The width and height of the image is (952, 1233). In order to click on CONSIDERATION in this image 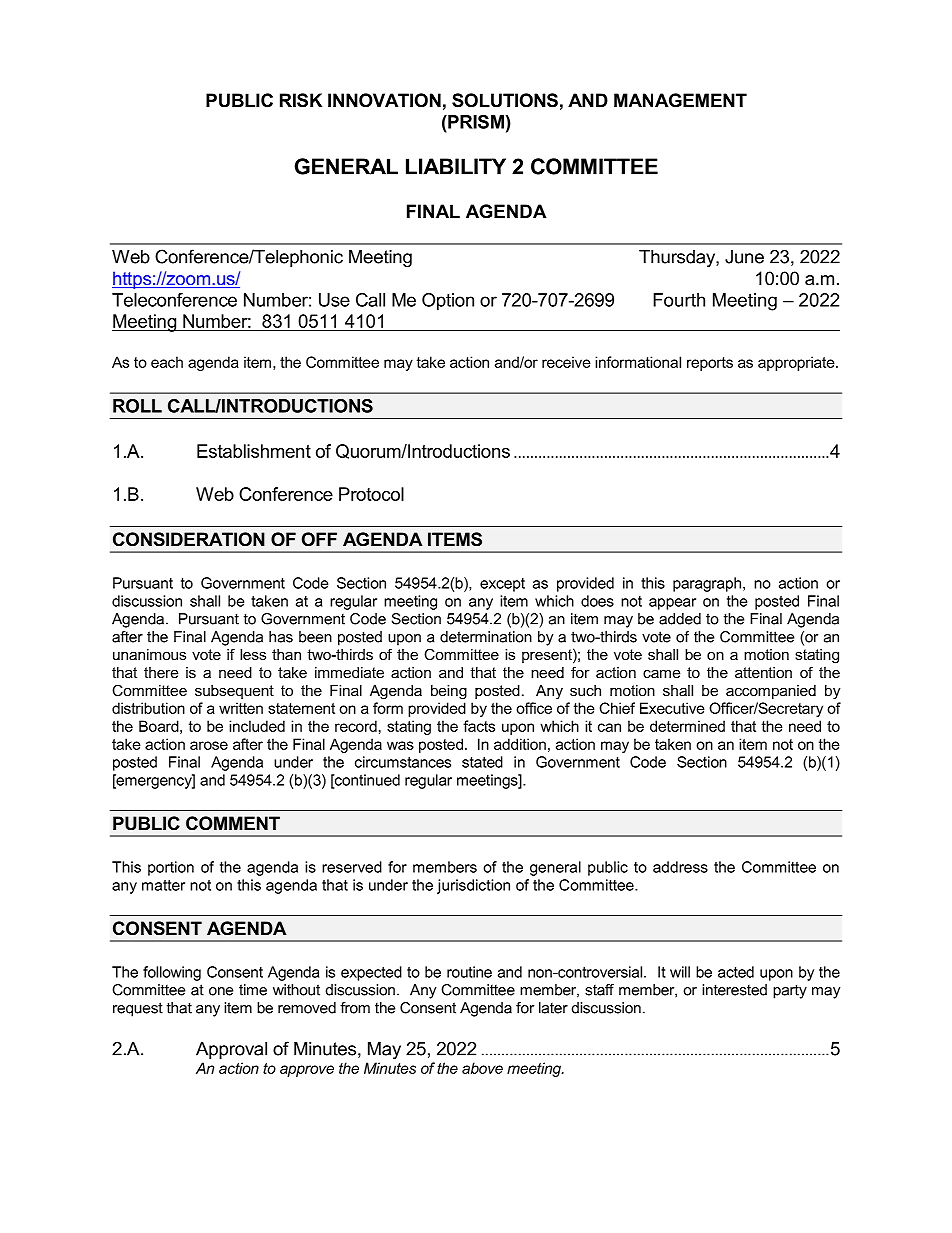, I will do `click(189, 539)`.
